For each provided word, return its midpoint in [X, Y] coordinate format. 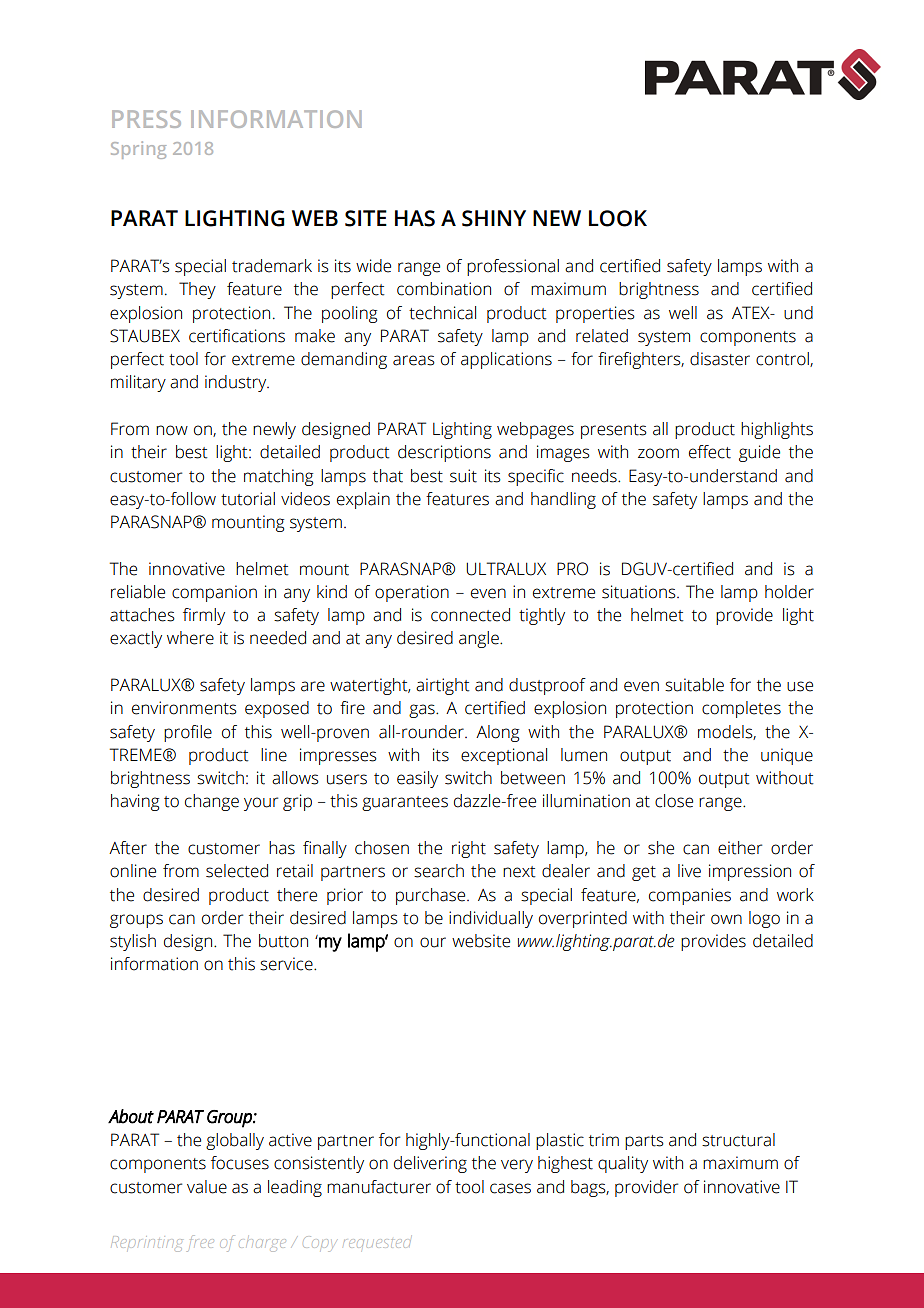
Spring [138, 150]
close [674, 801]
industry [237, 383]
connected [470, 615]
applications [506, 360]
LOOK [618, 218]
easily [417, 779]
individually [491, 919]
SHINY [494, 218]
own [726, 919]
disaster [720, 359]
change [212, 802]
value [207, 1187]
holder [789, 592]
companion [214, 593]
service [287, 964]
